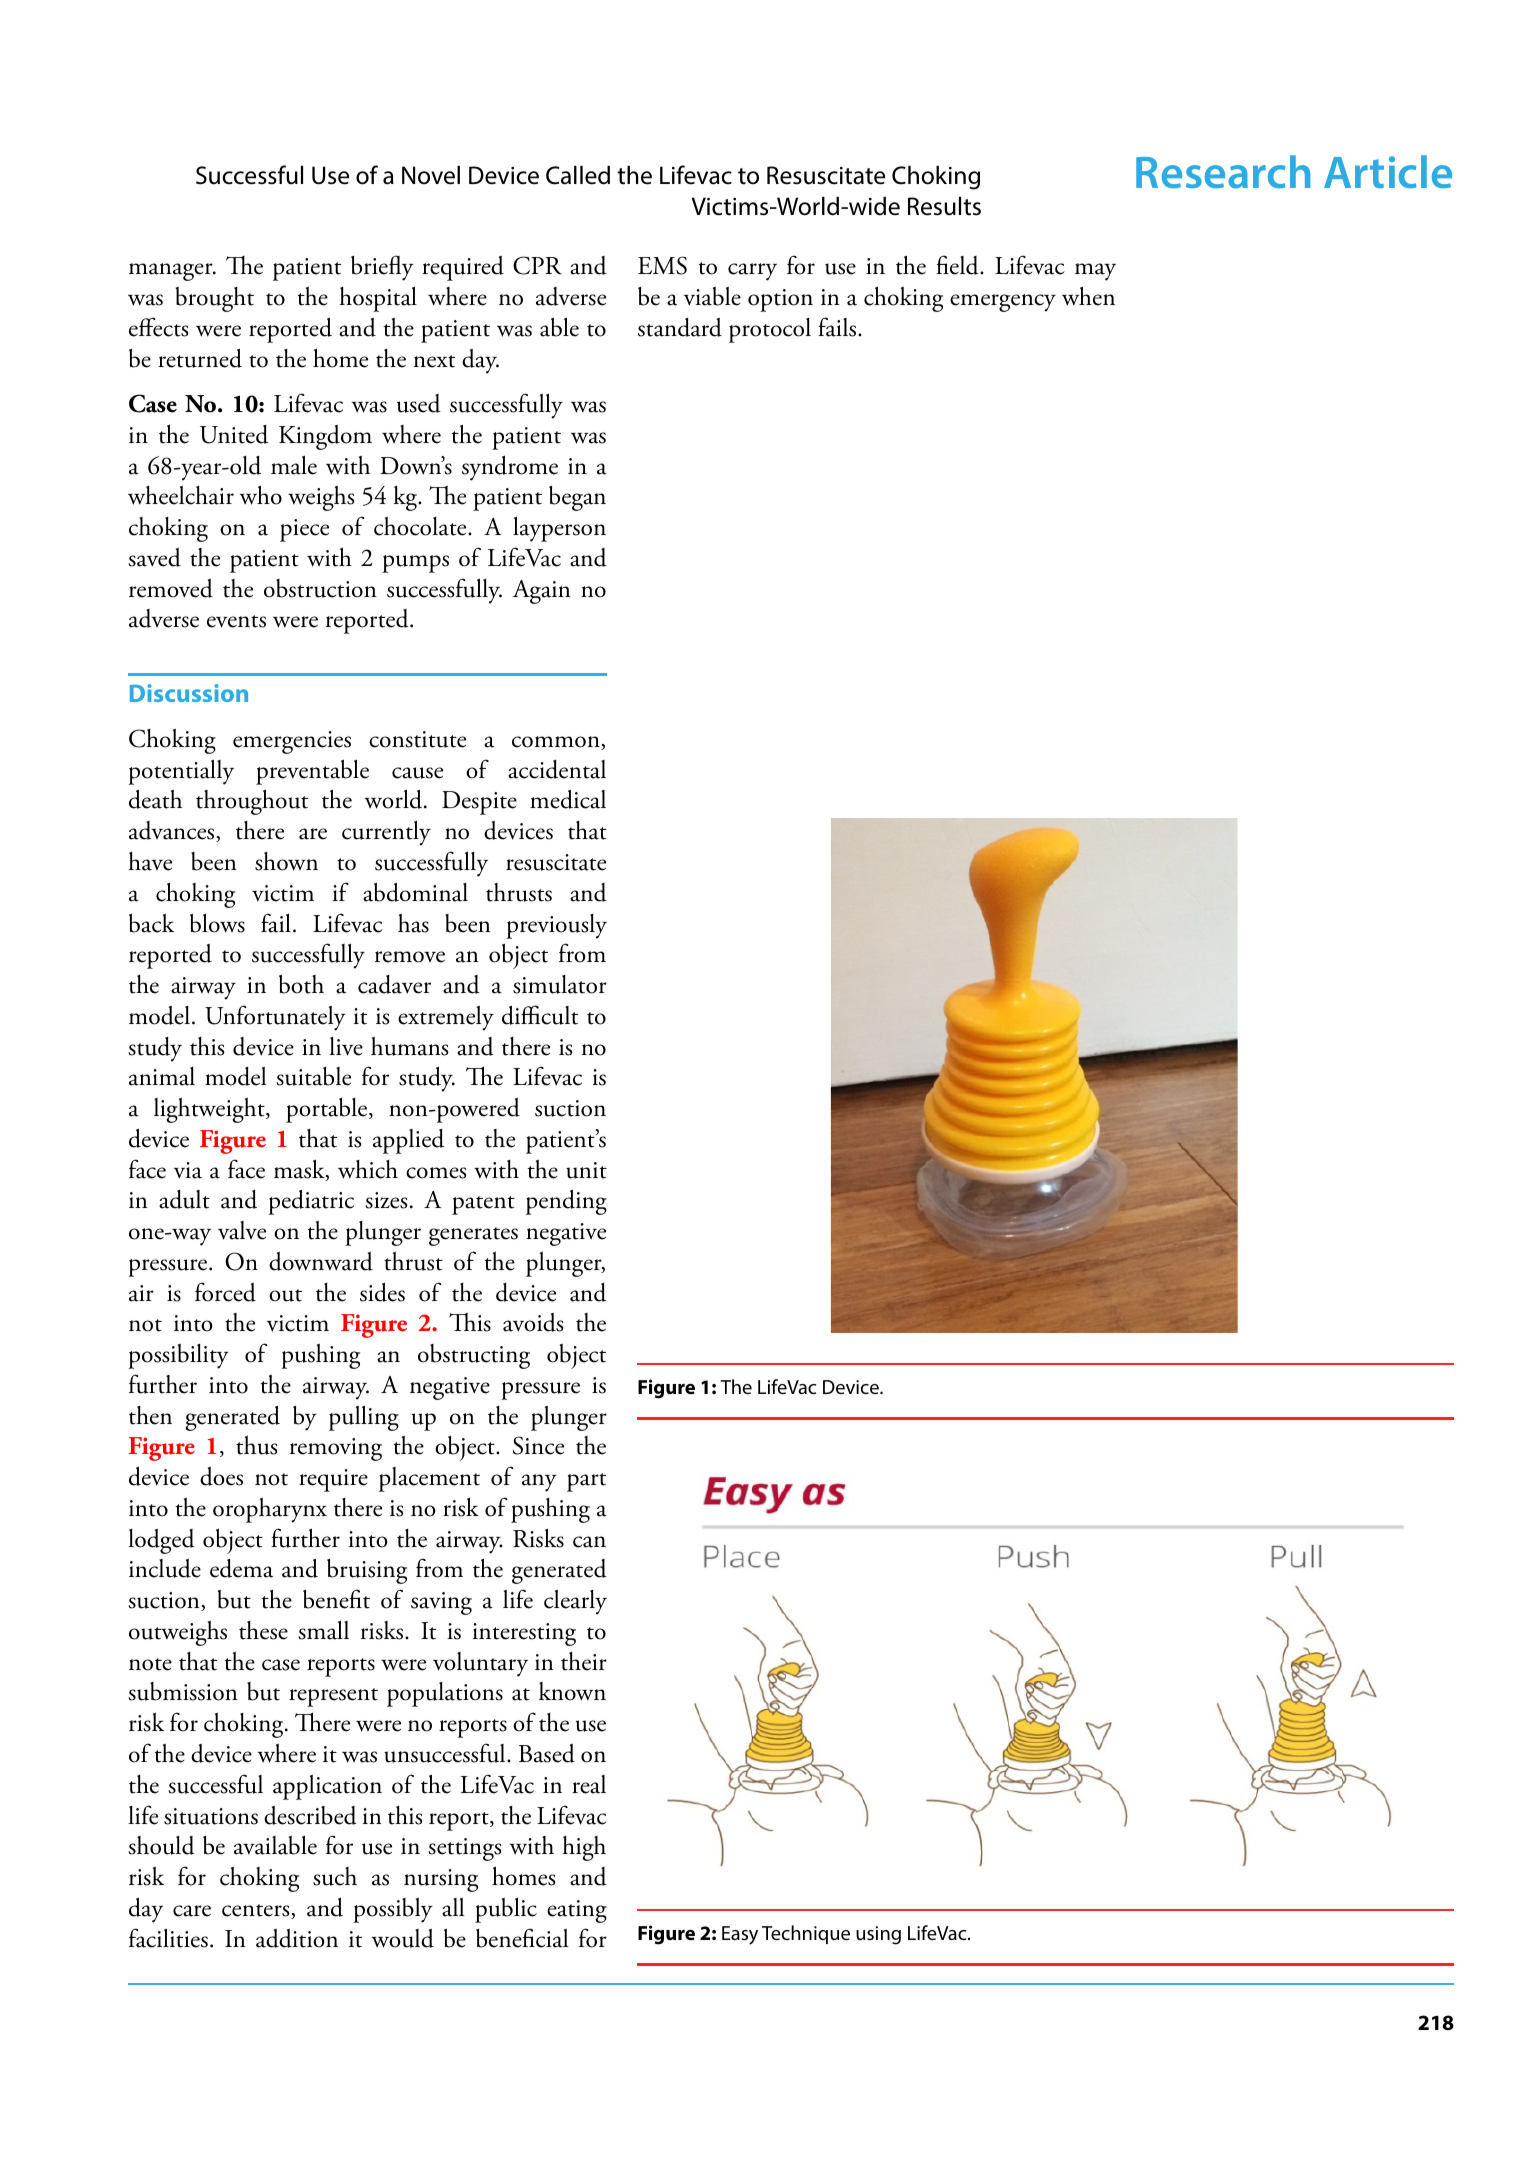 Image resolution: width=1526 pixels, height=2158 pixels. I want to click on Research, so click(1223, 172).
